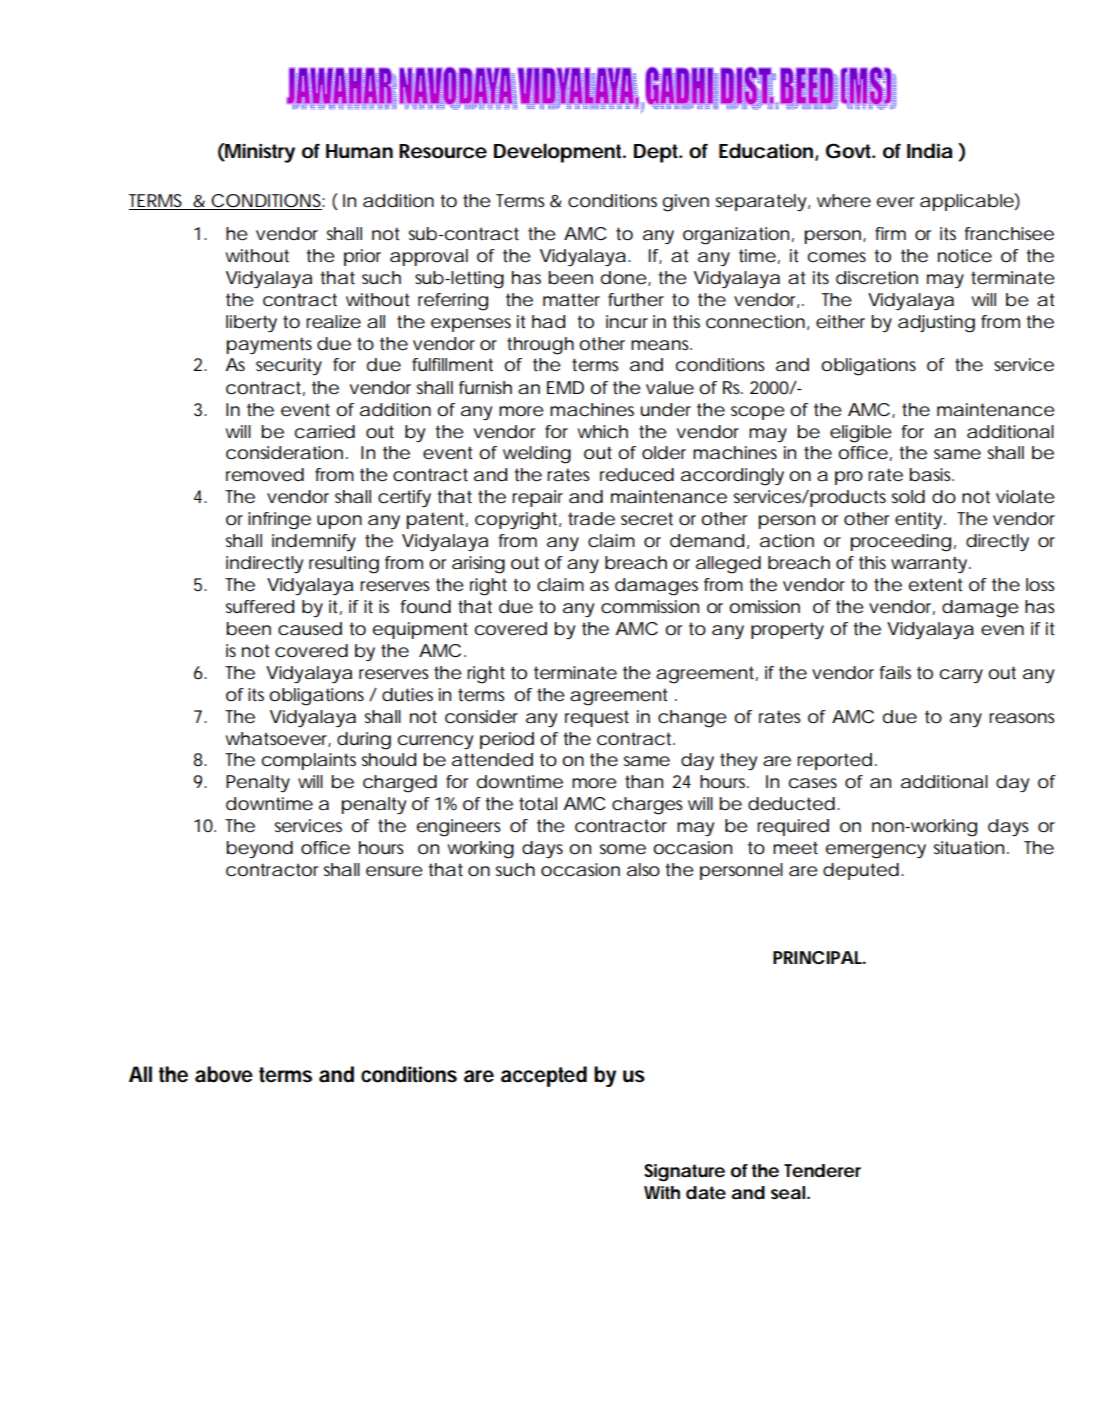  I want to click on Signature, so click(684, 1173).
